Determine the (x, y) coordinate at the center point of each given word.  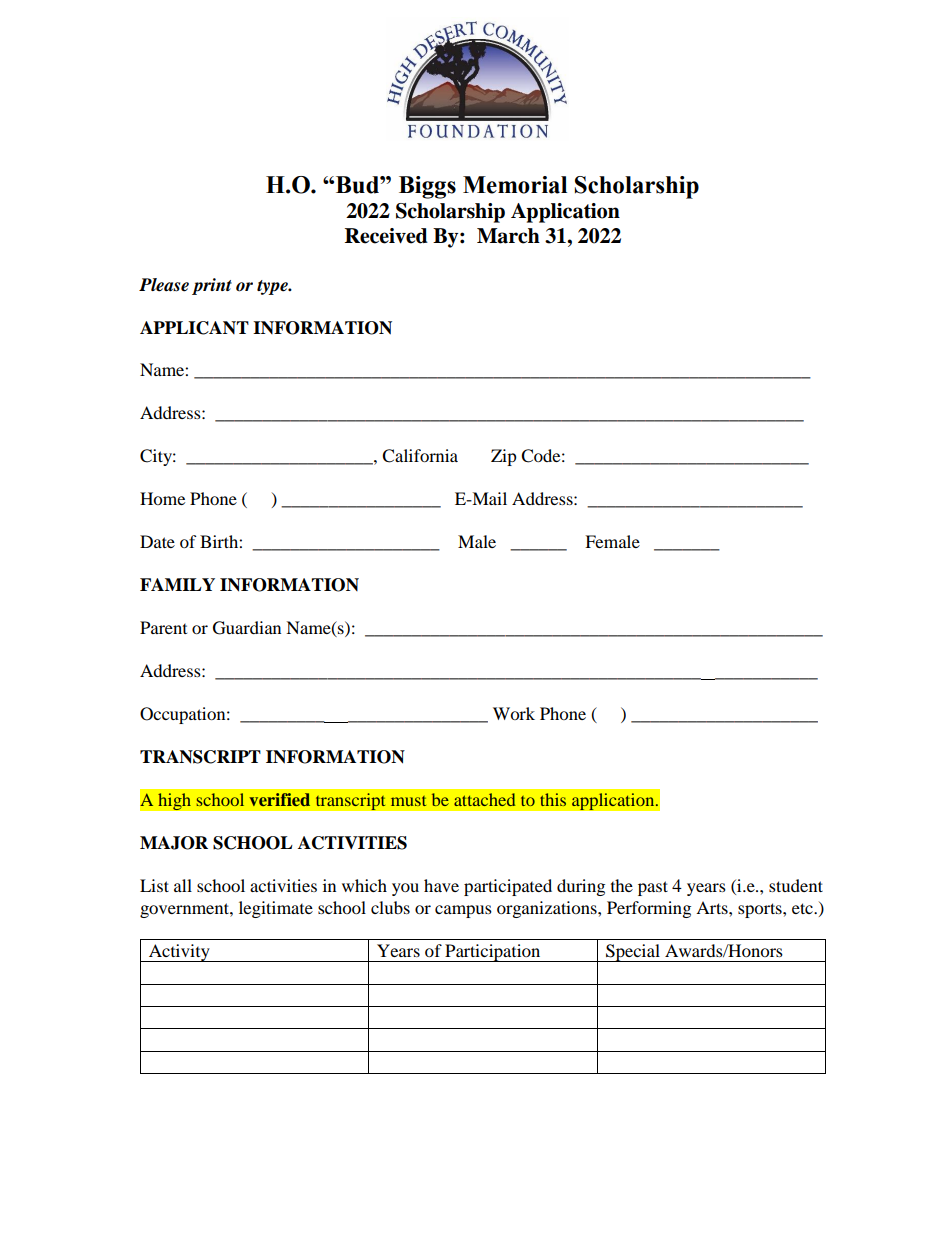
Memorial (515, 185)
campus (463, 911)
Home (162, 498)
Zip (504, 457)
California (420, 456)
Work (514, 713)
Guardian (247, 628)
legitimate (276, 909)
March (508, 236)
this (553, 799)
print (212, 286)
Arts (713, 907)
